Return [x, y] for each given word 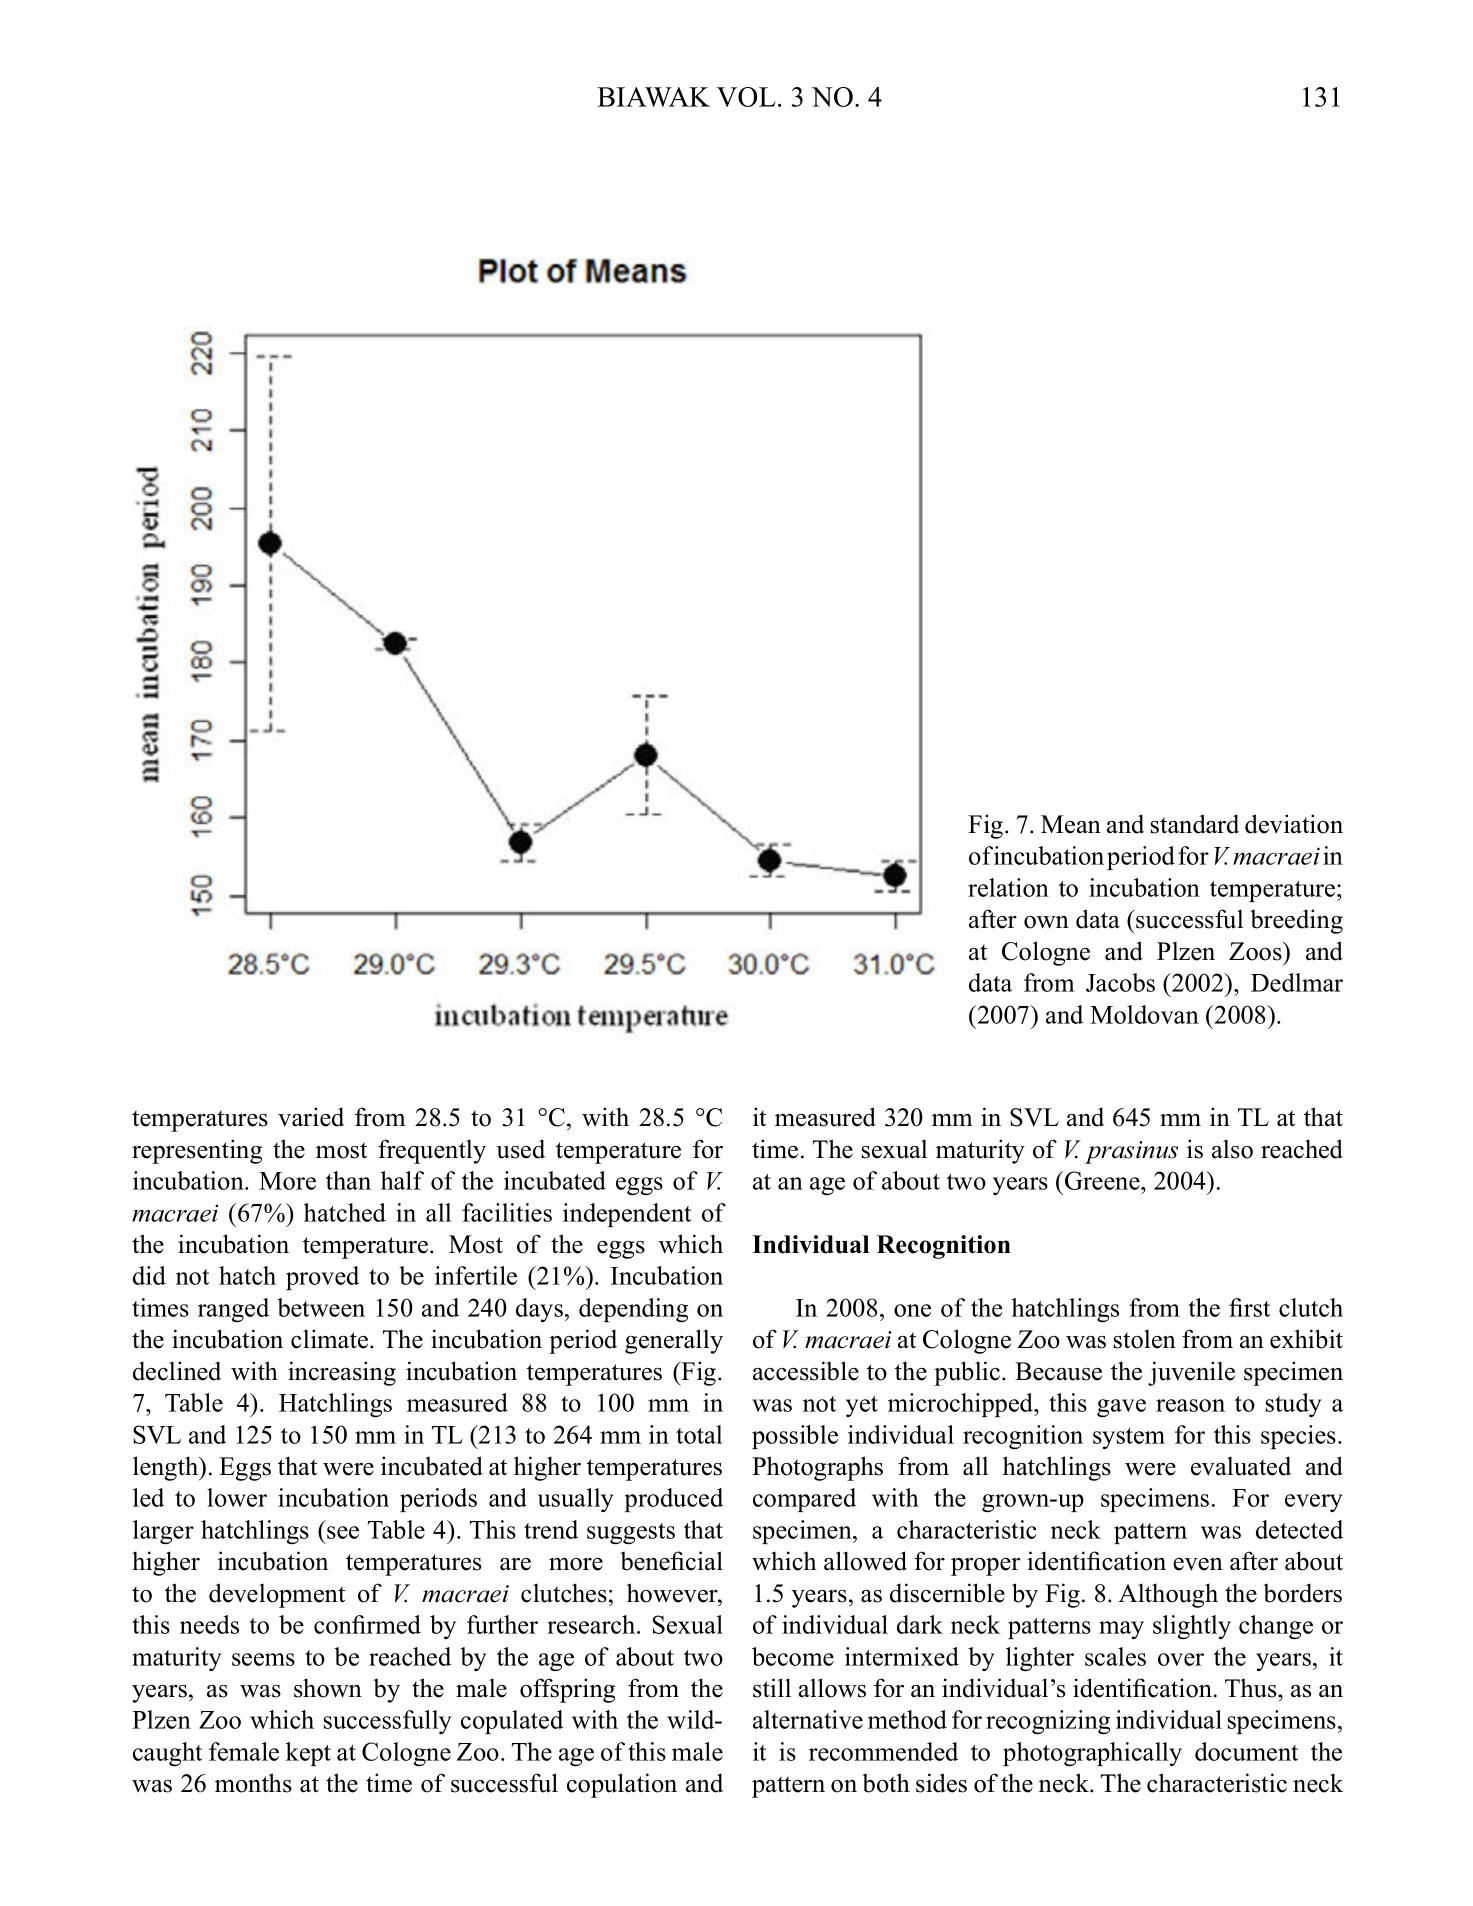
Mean [1071, 824]
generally [674, 1341]
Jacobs [1120, 982]
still [772, 1688]
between [321, 1307]
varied [311, 1117]
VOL [746, 97]
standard [1195, 824]
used [520, 1149]
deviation [1294, 824]
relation [1008, 887]
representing [197, 1151]
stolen [1145, 1339]
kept [308, 1754]
